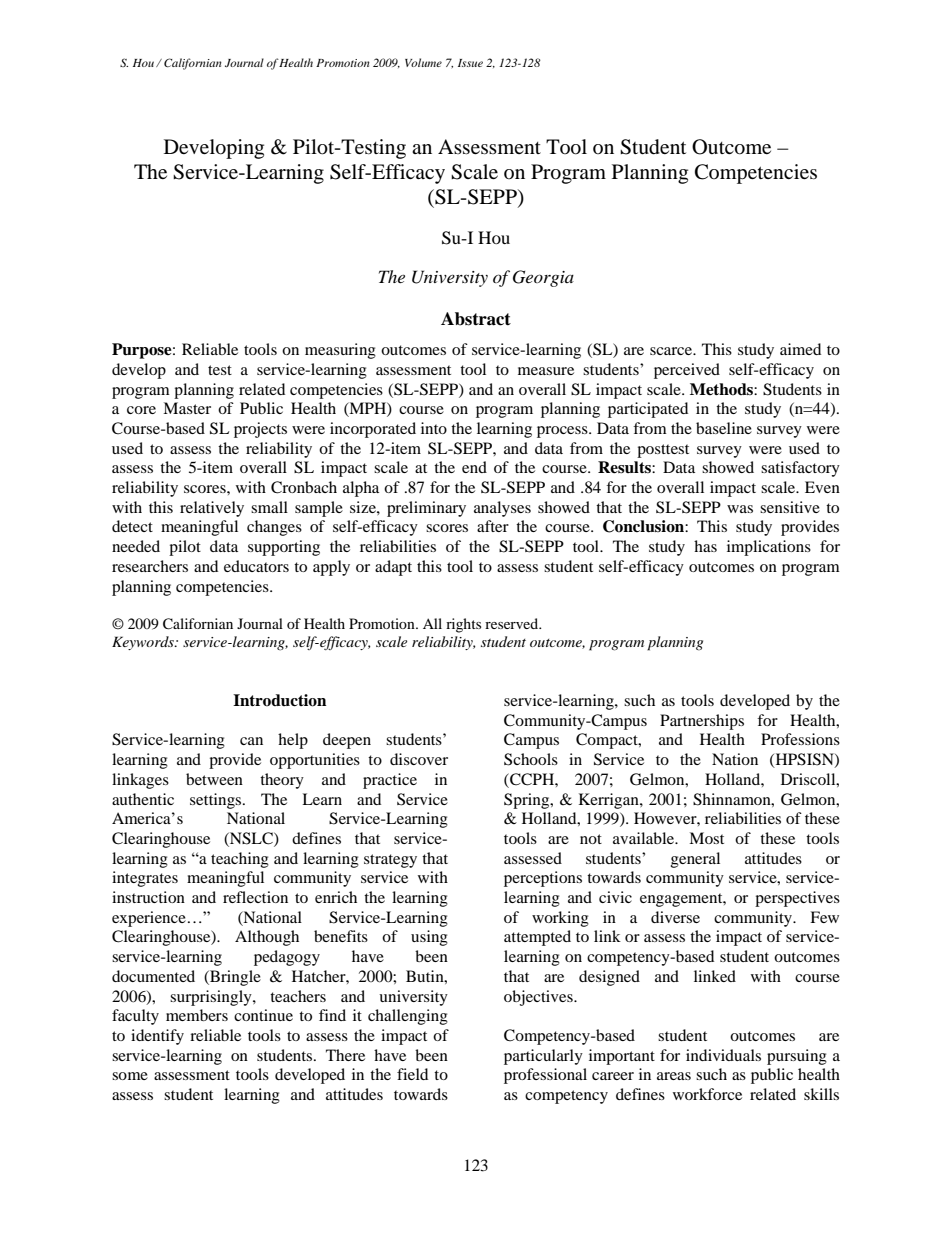 This page has height=1233, width=952. I want to click on Georgia, so click(543, 278).
